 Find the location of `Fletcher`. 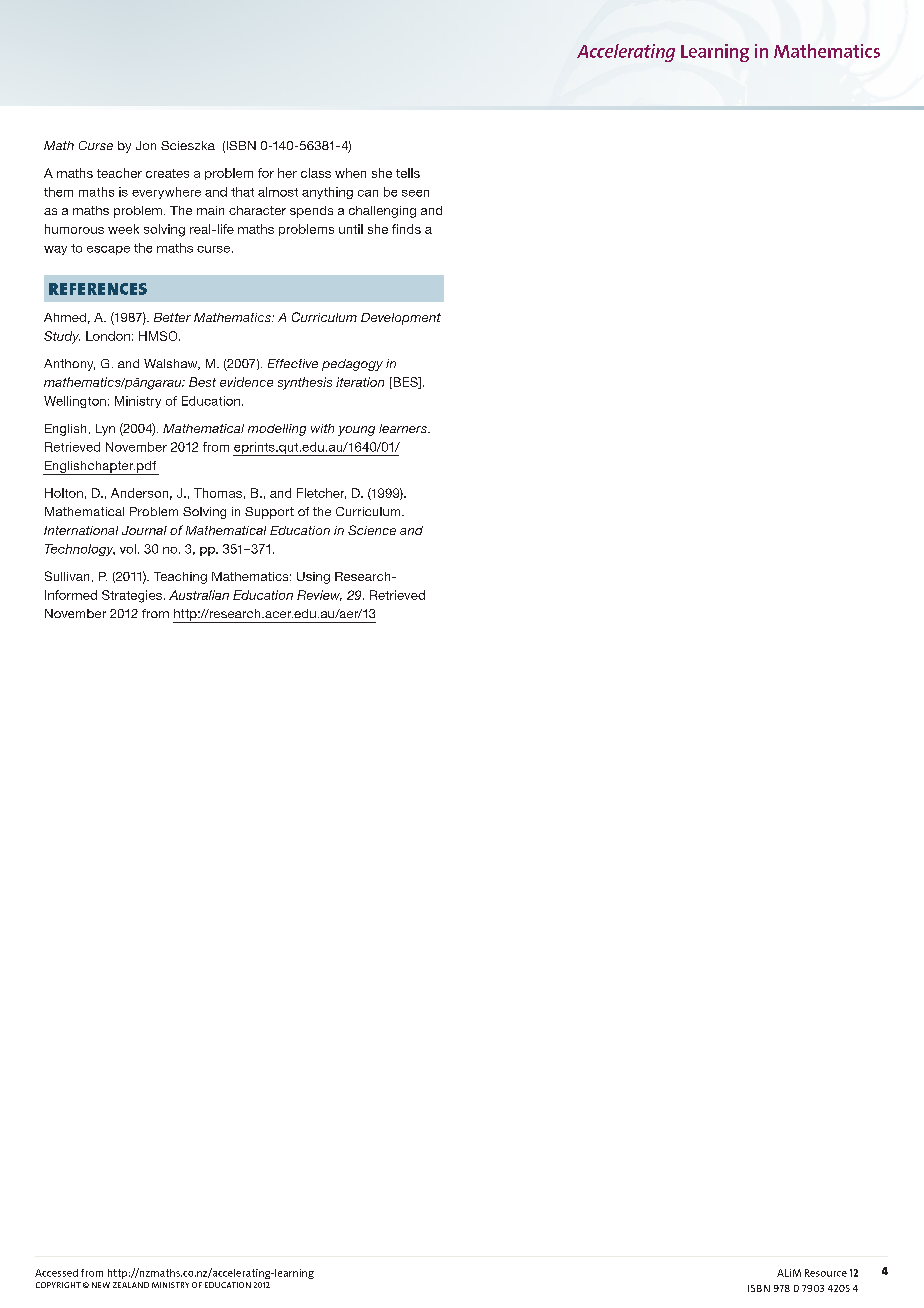

Fletcher is located at coordinates (321, 493).
